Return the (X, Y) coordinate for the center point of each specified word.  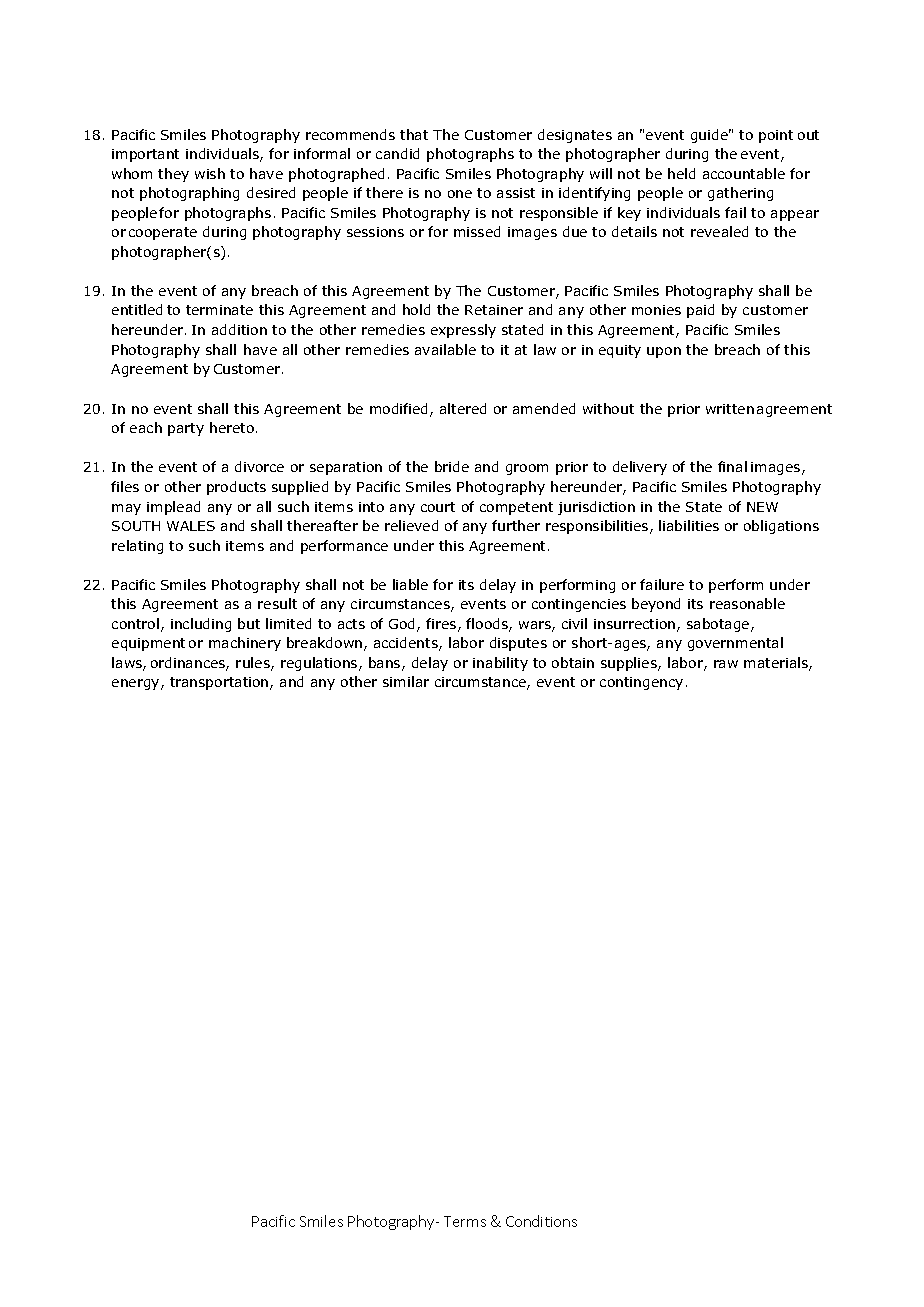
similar (406, 681)
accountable (744, 173)
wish (210, 173)
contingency (641, 683)
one (460, 194)
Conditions (541, 1221)
